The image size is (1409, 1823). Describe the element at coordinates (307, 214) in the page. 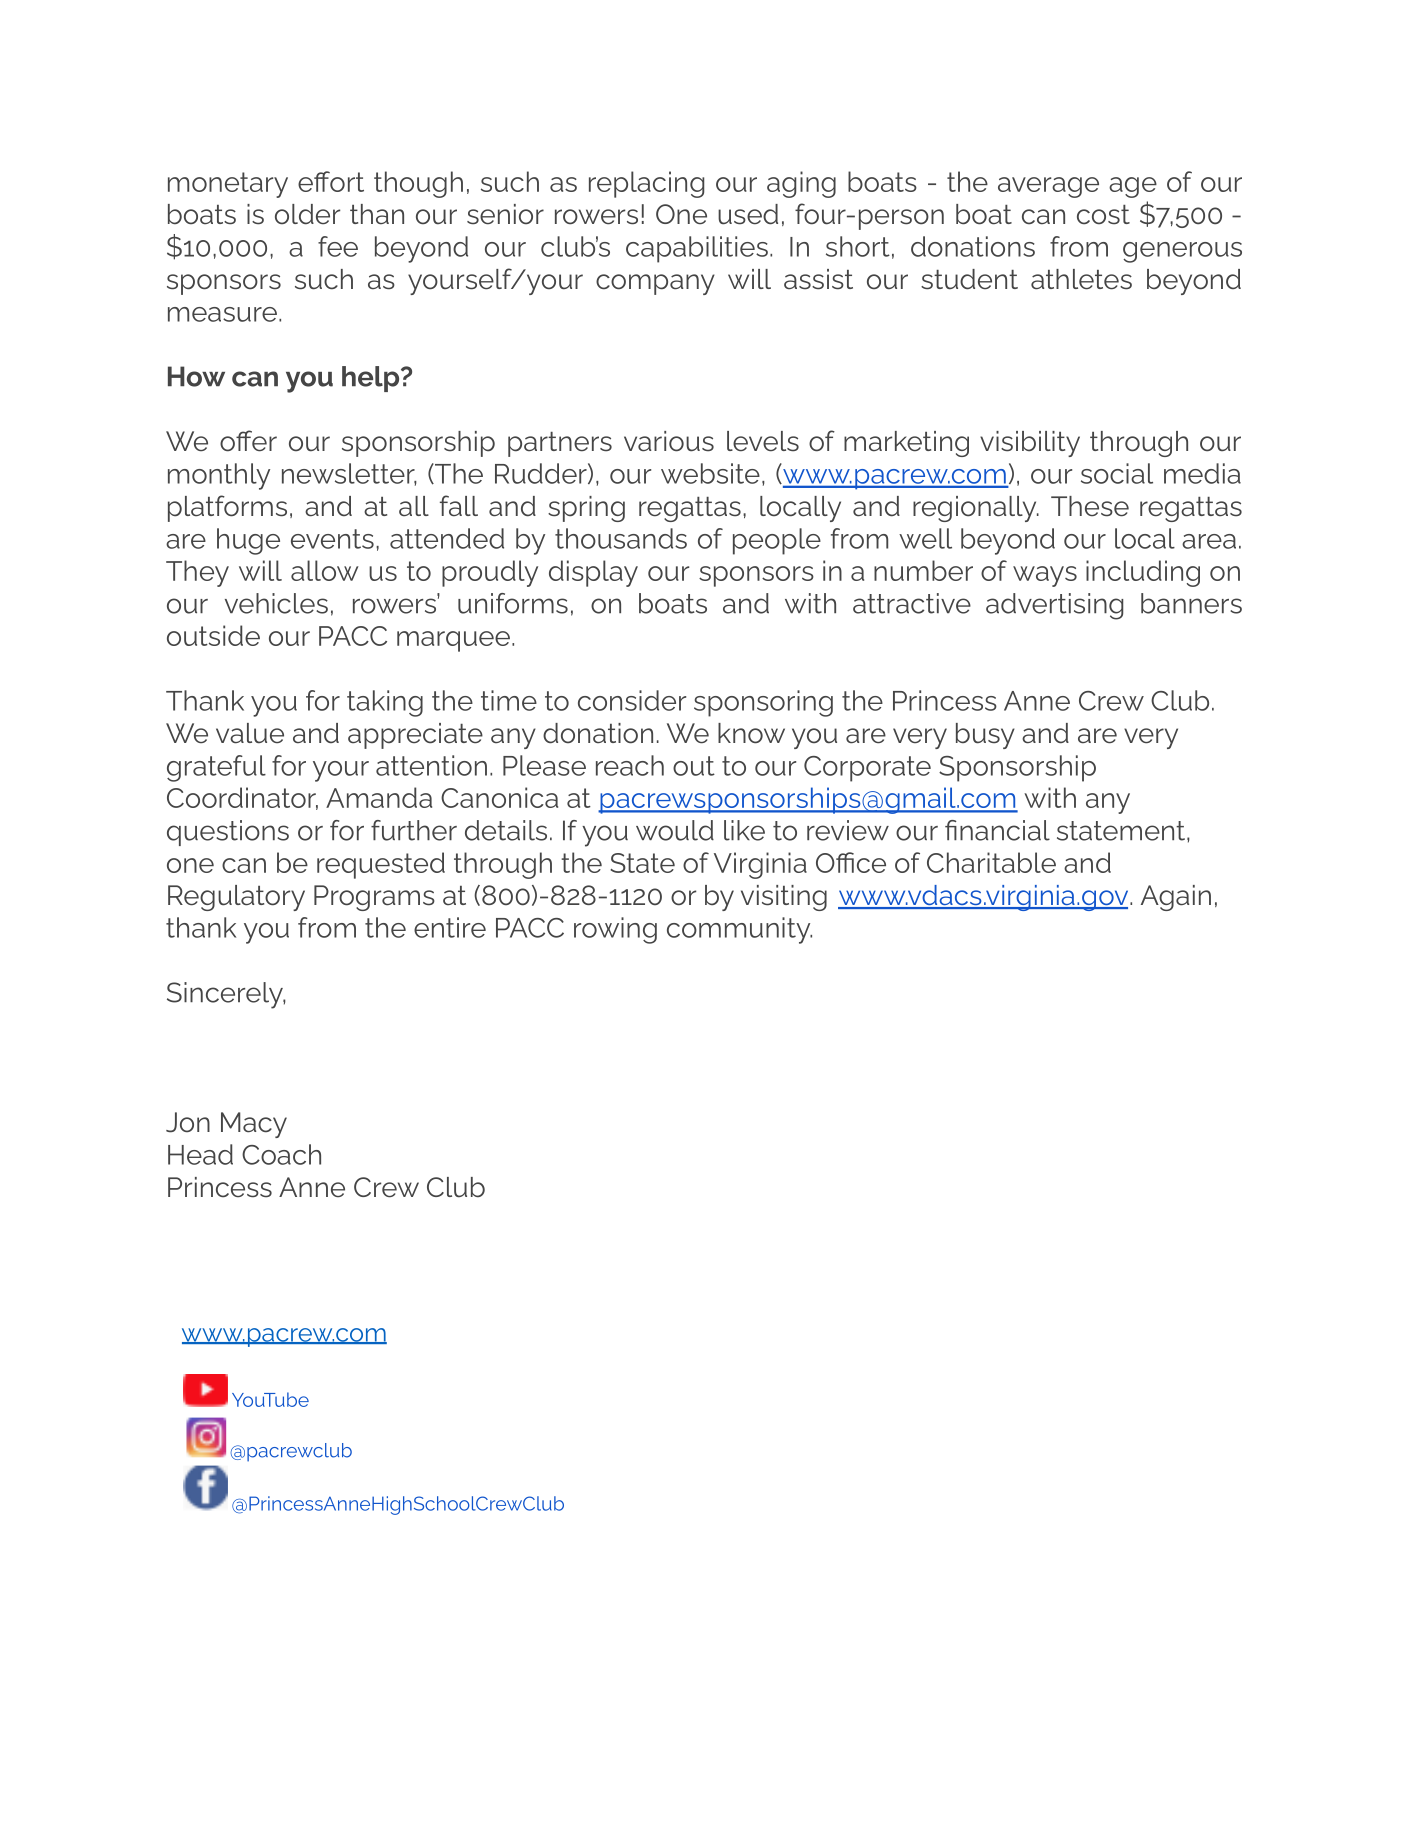

I see `older` at that location.
